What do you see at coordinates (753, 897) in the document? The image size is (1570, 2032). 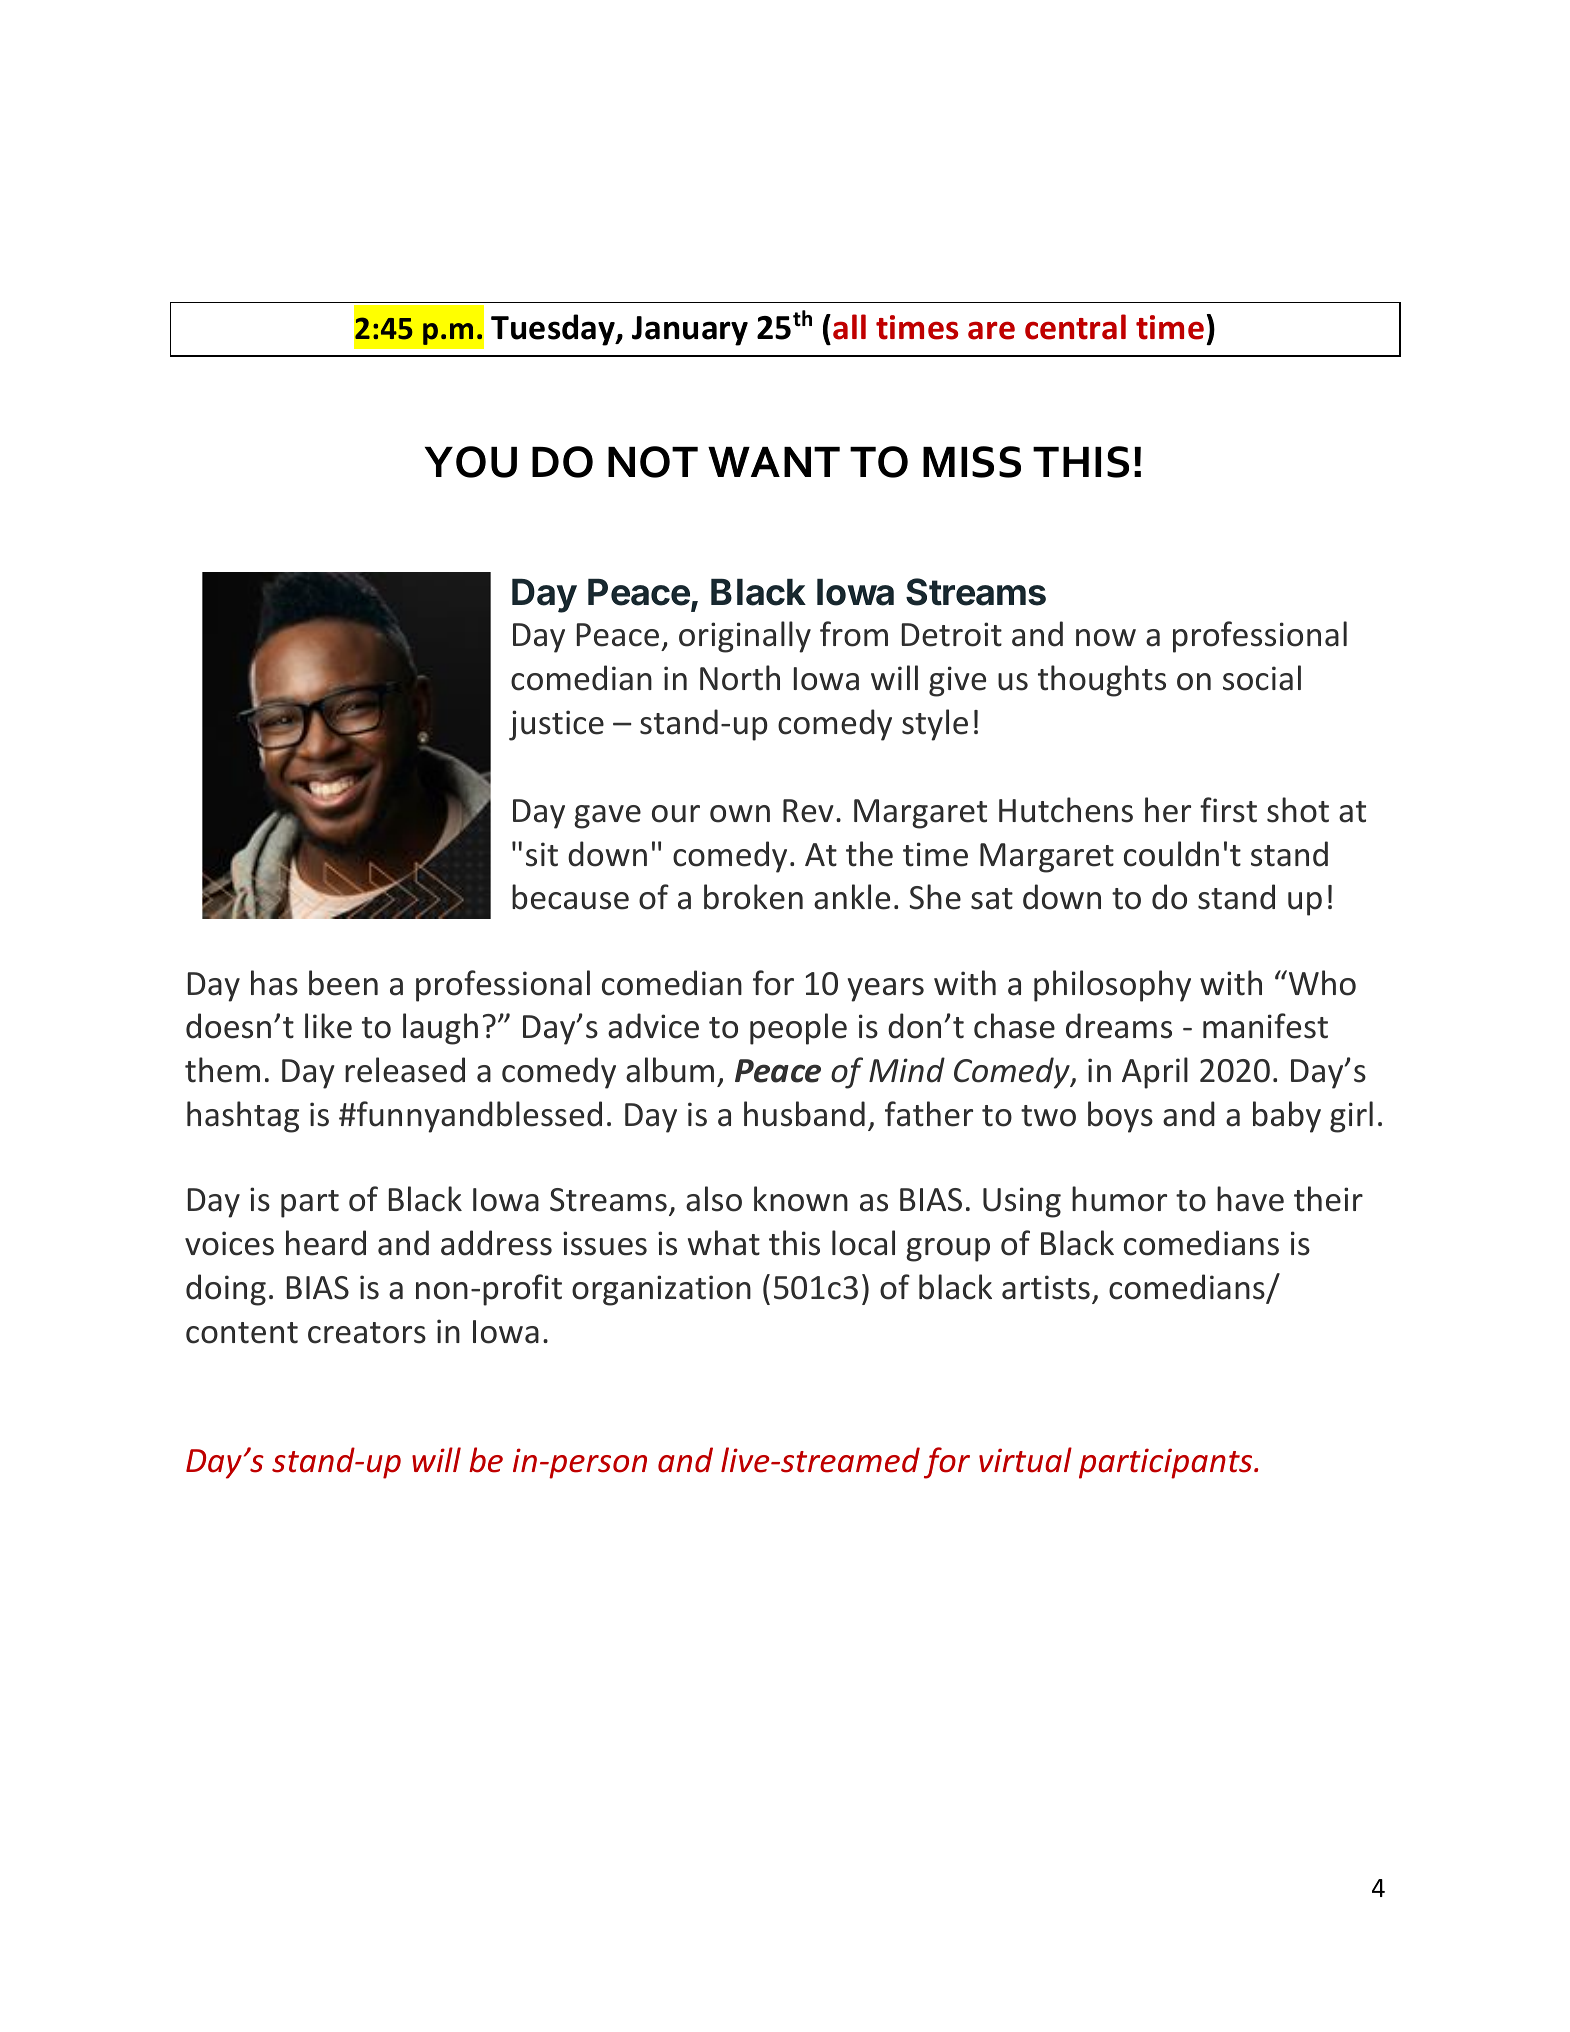 I see `broken` at bounding box center [753, 897].
